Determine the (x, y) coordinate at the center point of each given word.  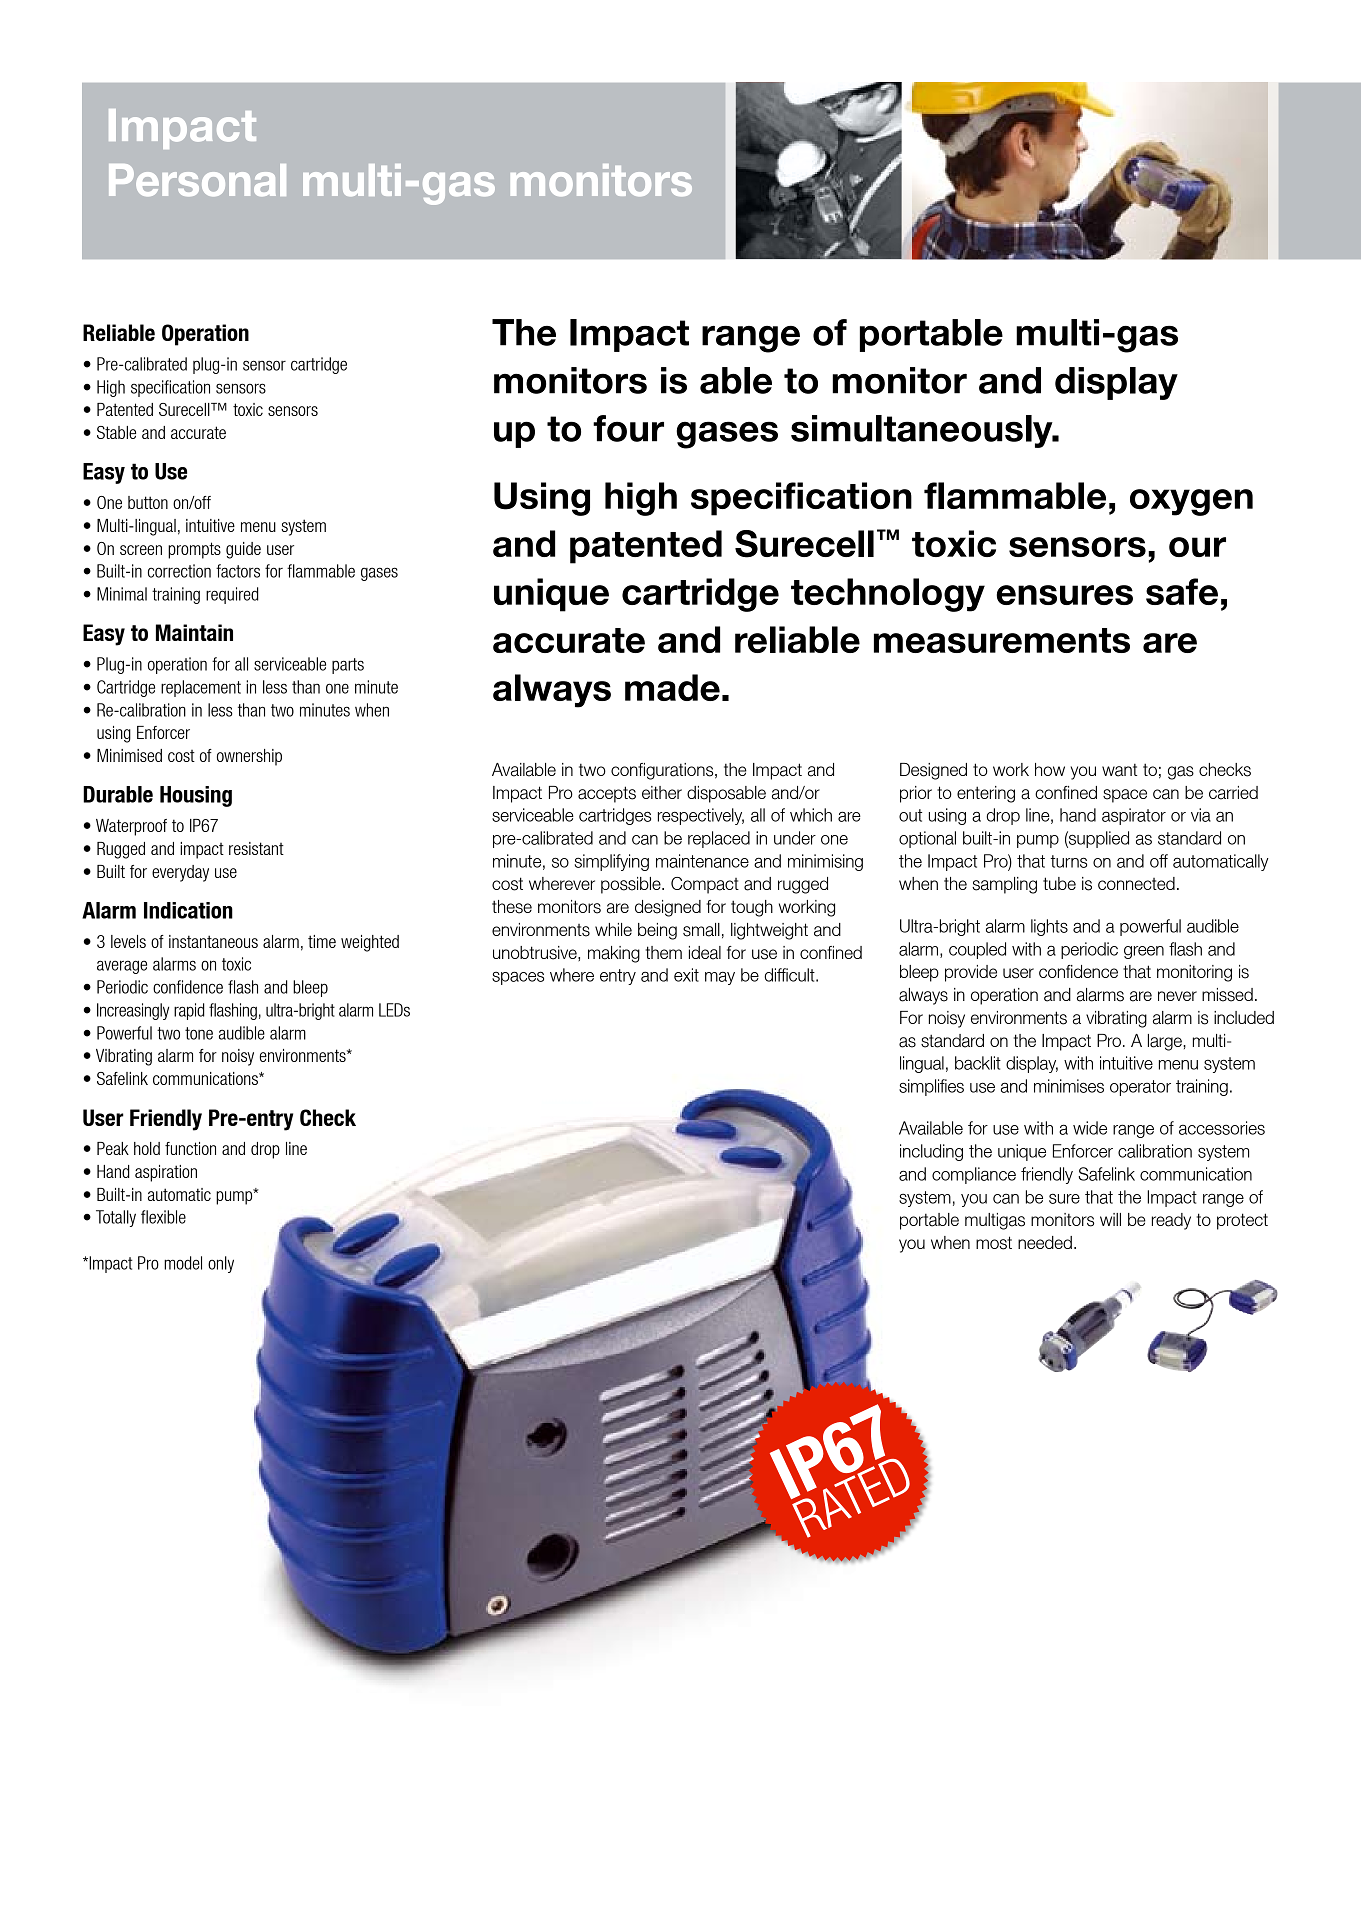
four (628, 428)
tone (199, 1033)
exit (686, 975)
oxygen (1191, 502)
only (221, 1264)
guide (243, 550)
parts (348, 666)
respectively (701, 816)
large (1166, 1042)
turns (1068, 861)
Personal (197, 180)
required (232, 595)
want (1119, 770)
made (672, 687)
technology (888, 595)
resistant (256, 848)
